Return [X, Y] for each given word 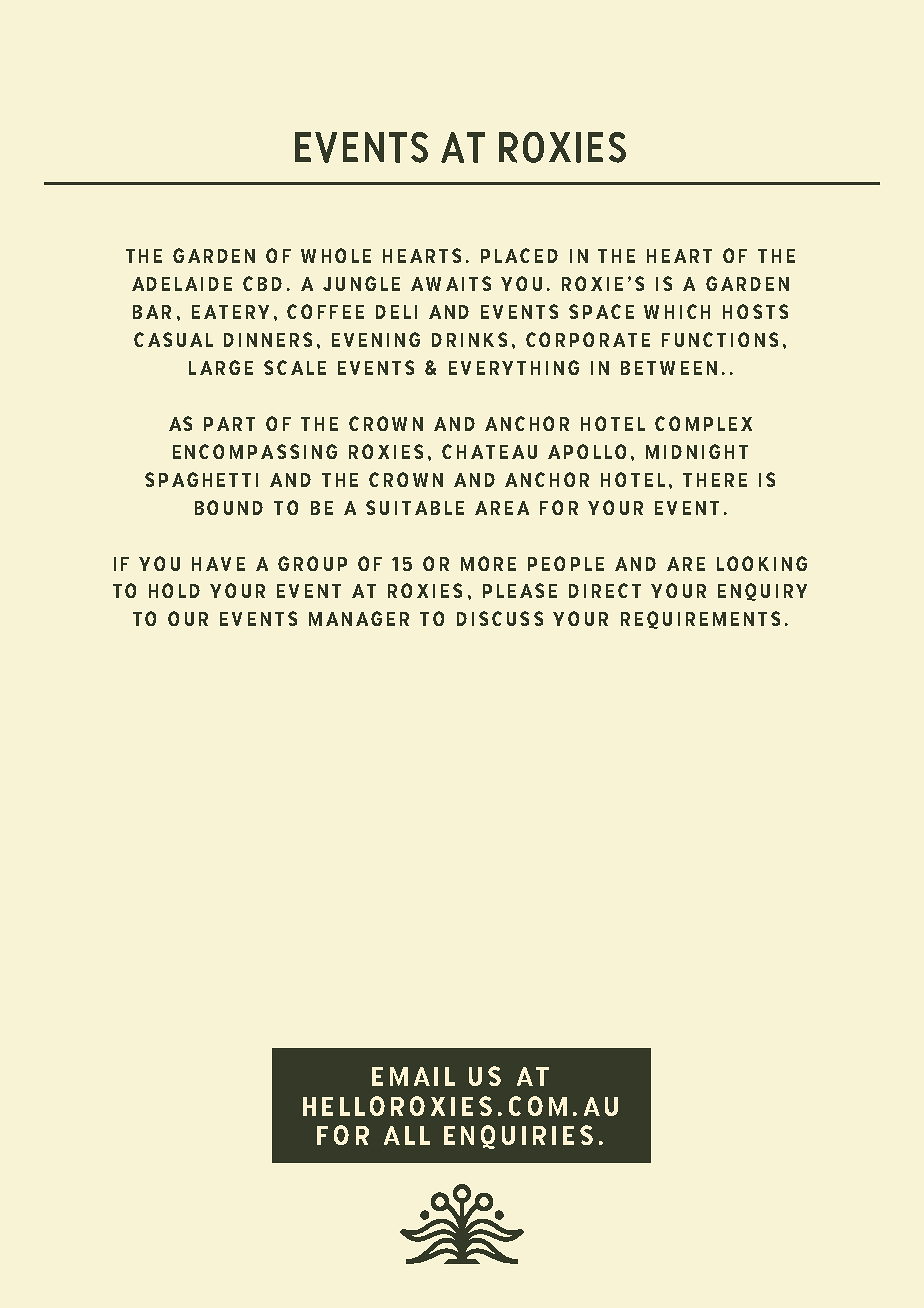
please [520, 590]
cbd [262, 283]
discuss [500, 618]
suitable [415, 507]
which [677, 311]
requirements [700, 620]
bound [229, 507]
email [413, 1076]
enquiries [518, 1137]
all [407, 1135]
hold [174, 590]
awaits [451, 283]
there [715, 480]
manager [359, 618]
